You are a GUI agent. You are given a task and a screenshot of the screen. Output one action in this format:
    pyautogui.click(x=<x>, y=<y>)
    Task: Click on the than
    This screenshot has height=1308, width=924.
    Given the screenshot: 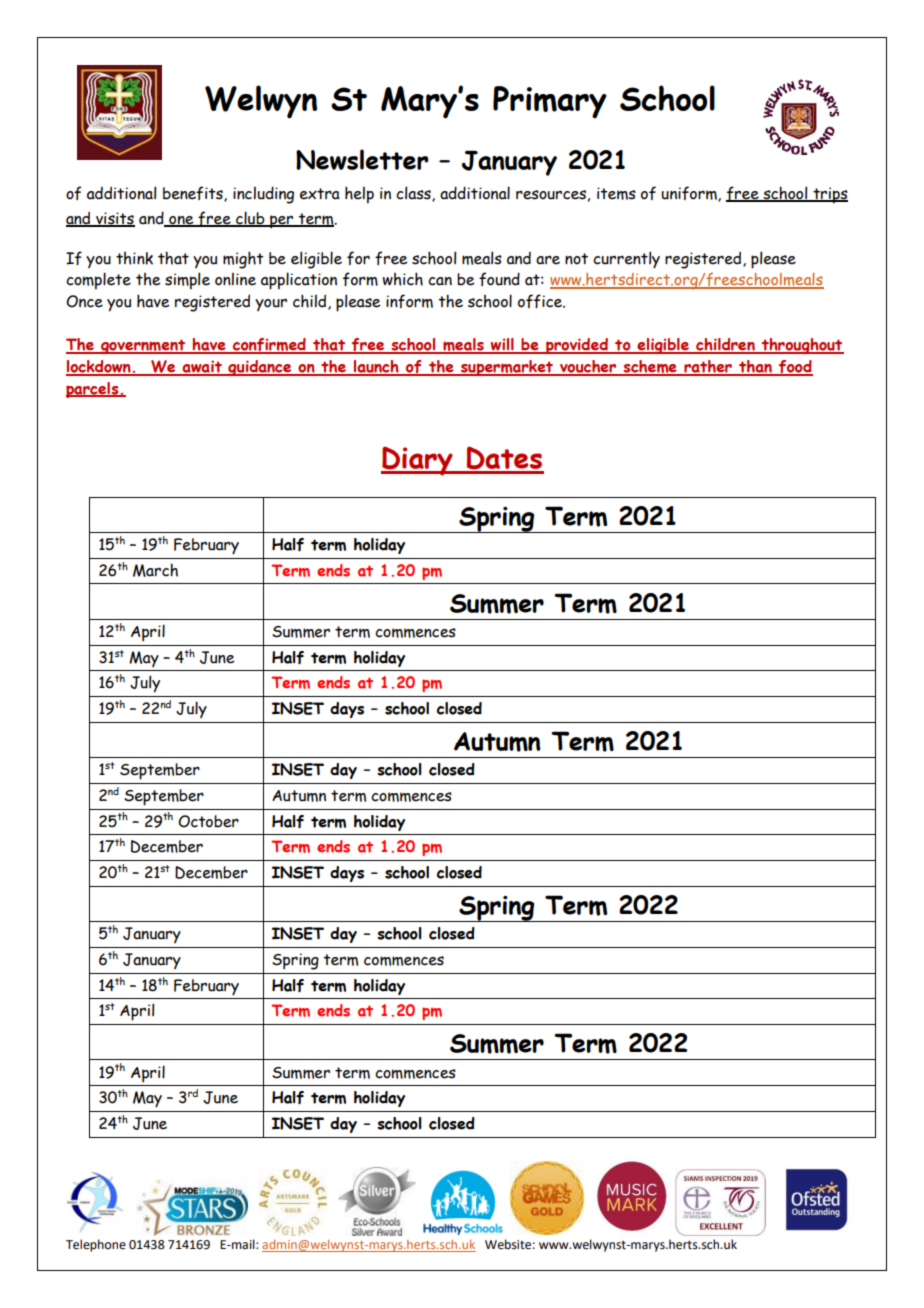 What is the action you would take?
    pyautogui.click(x=755, y=367)
